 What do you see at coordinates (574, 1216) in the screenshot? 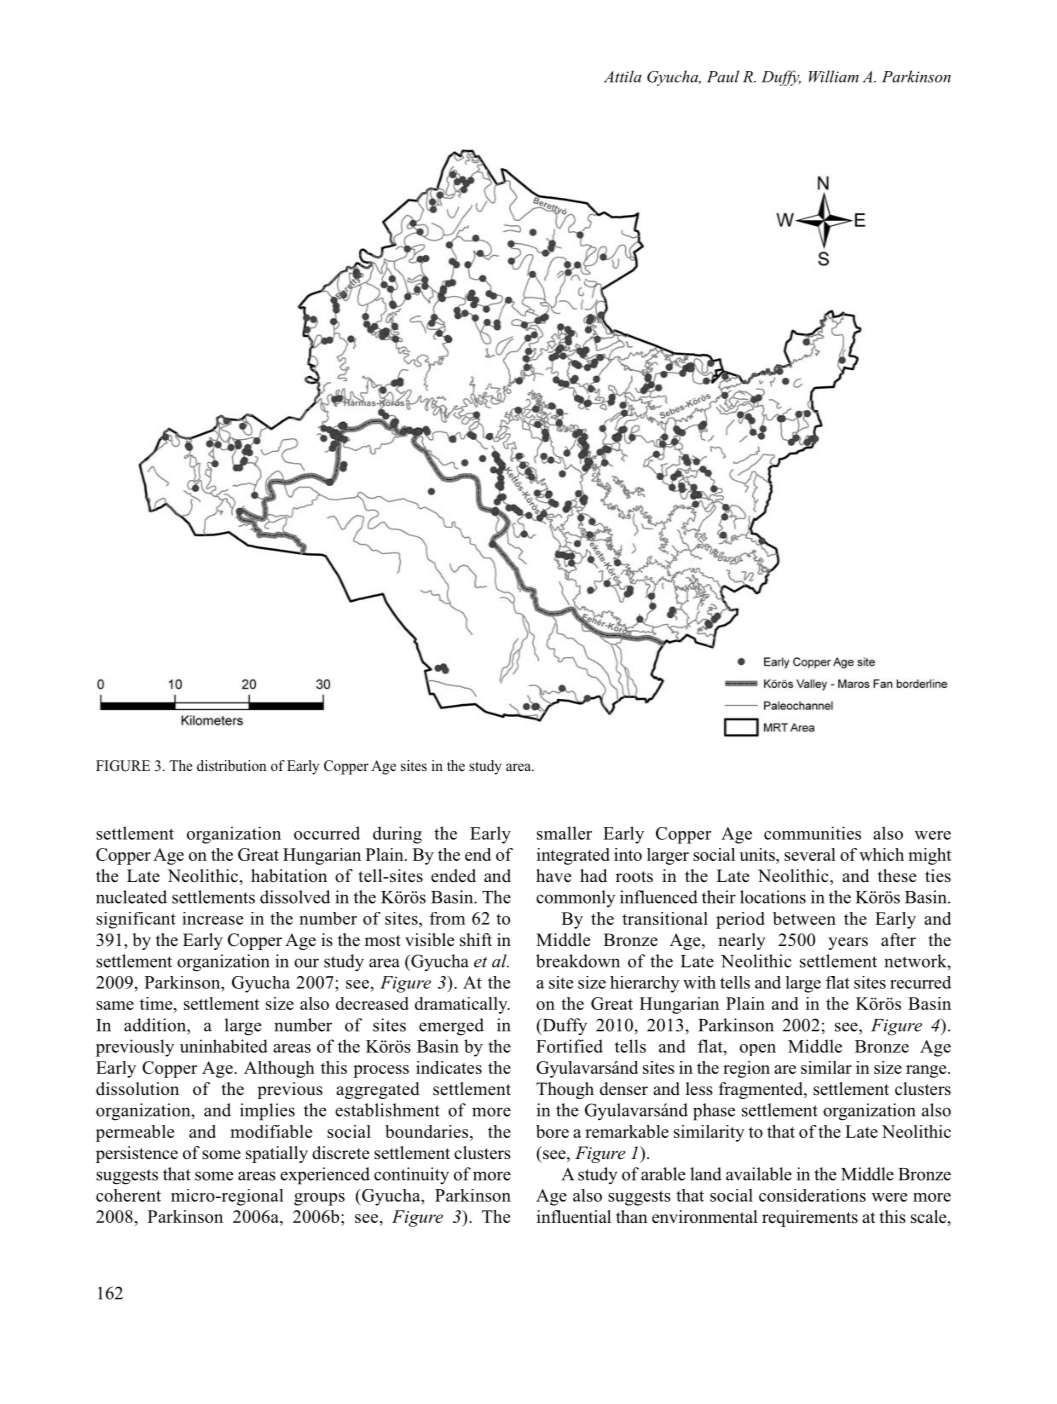
I see `influential` at bounding box center [574, 1216].
